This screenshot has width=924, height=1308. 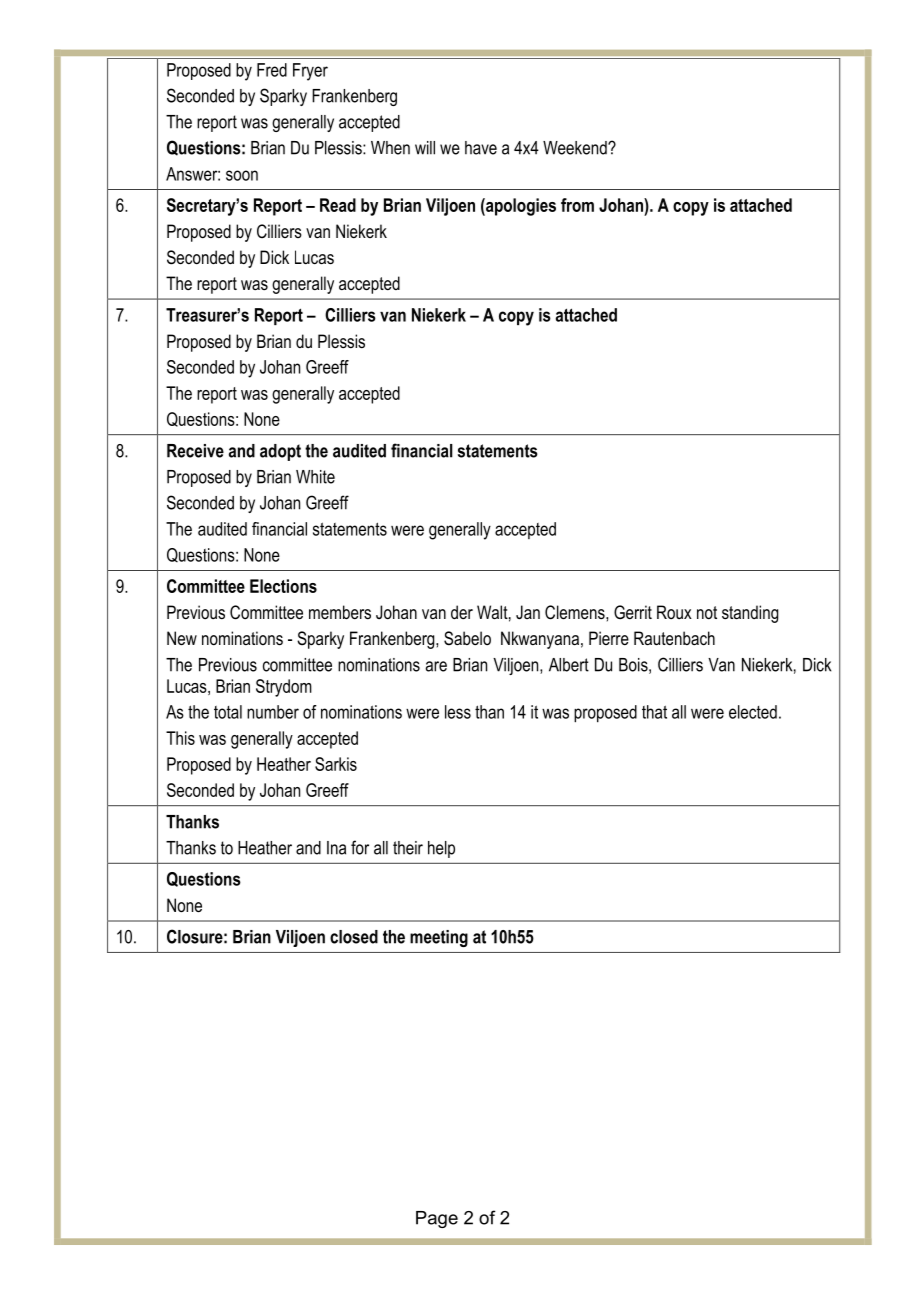 What do you see at coordinates (354, 937) in the screenshot?
I see `closed` at bounding box center [354, 937].
